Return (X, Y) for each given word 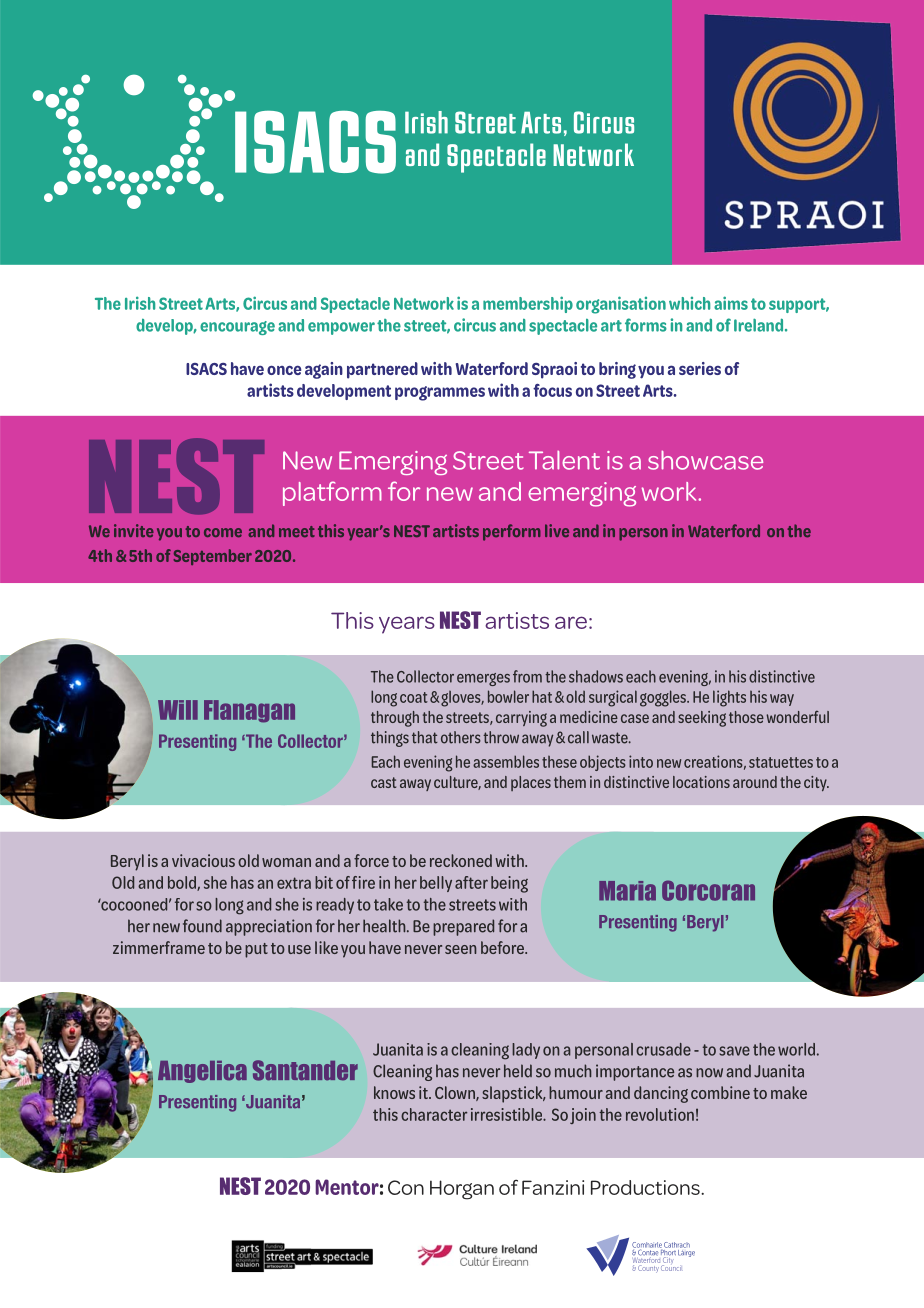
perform (512, 532)
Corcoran (708, 890)
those (746, 717)
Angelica (202, 1072)
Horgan (462, 1190)
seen (461, 949)
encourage (237, 328)
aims (731, 303)
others (461, 737)
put (256, 950)
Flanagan (249, 711)
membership (528, 304)
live (557, 530)
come (223, 533)
